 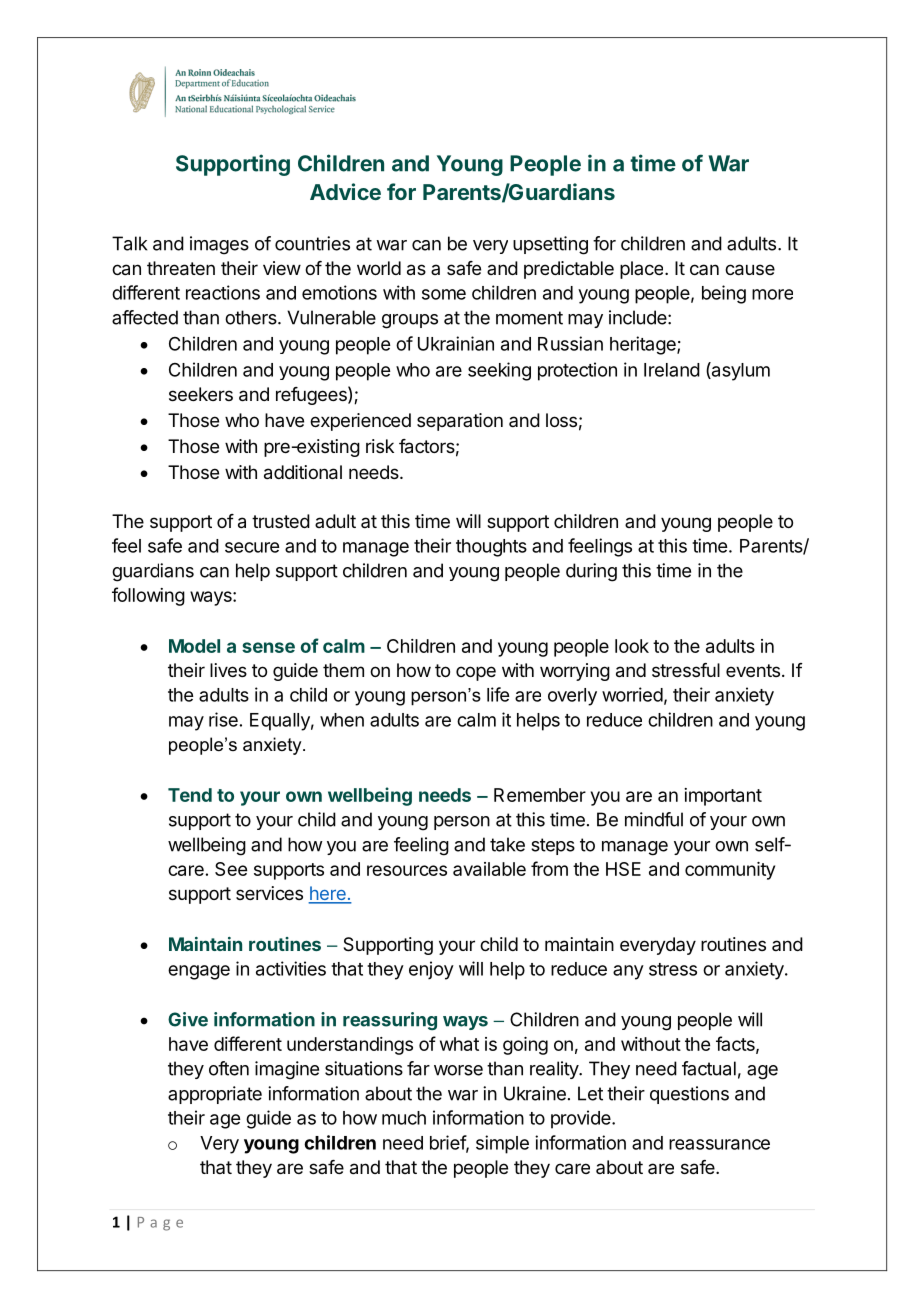 I want to click on appropriate, so click(x=215, y=1095).
